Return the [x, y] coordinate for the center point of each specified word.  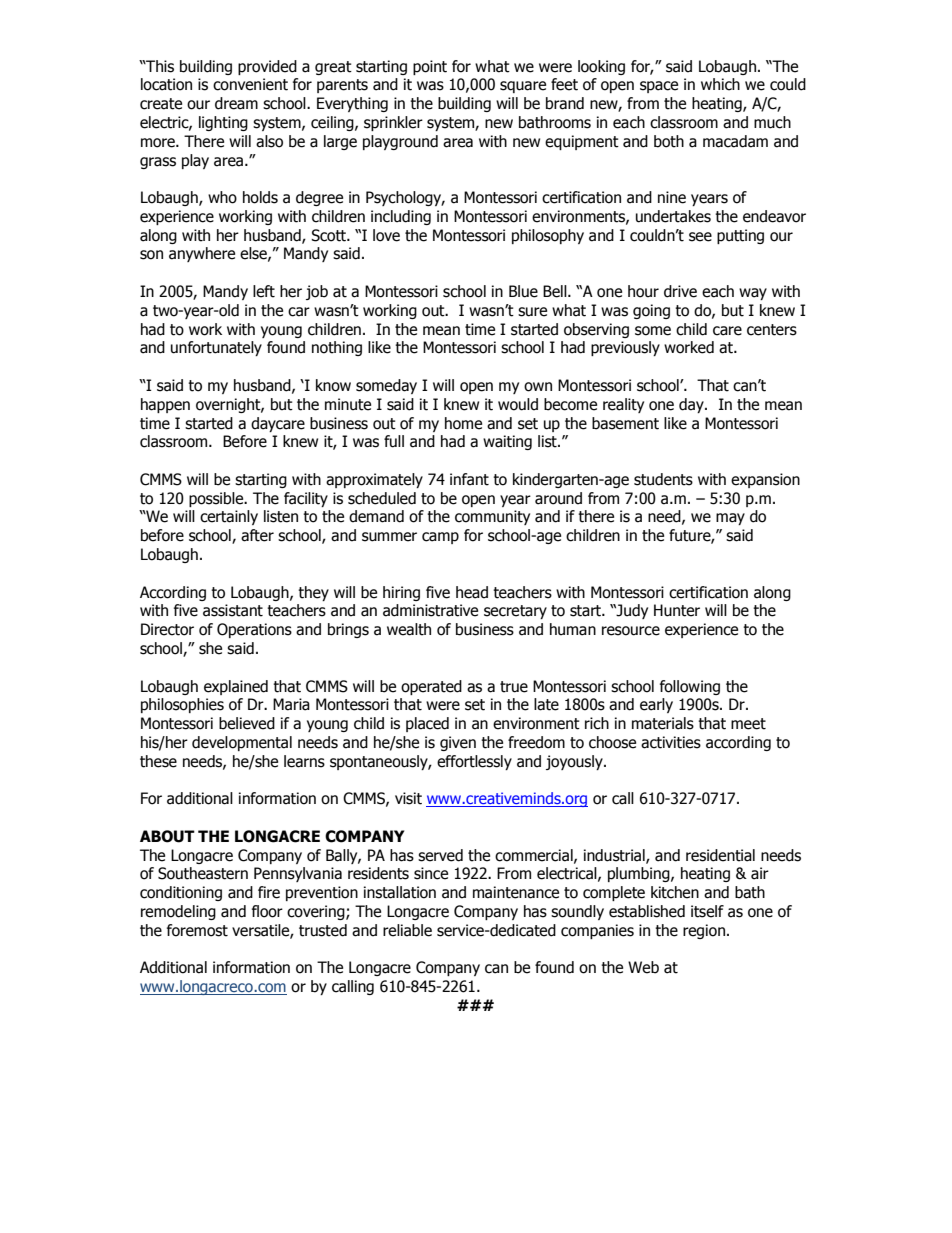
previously [625, 348]
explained [236, 687]
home [463, 423]
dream [236, 103]
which [720, 84]
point [430, 67]
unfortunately [216, 348]
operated [431, 687]
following [690, 687]
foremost [197, 930]
